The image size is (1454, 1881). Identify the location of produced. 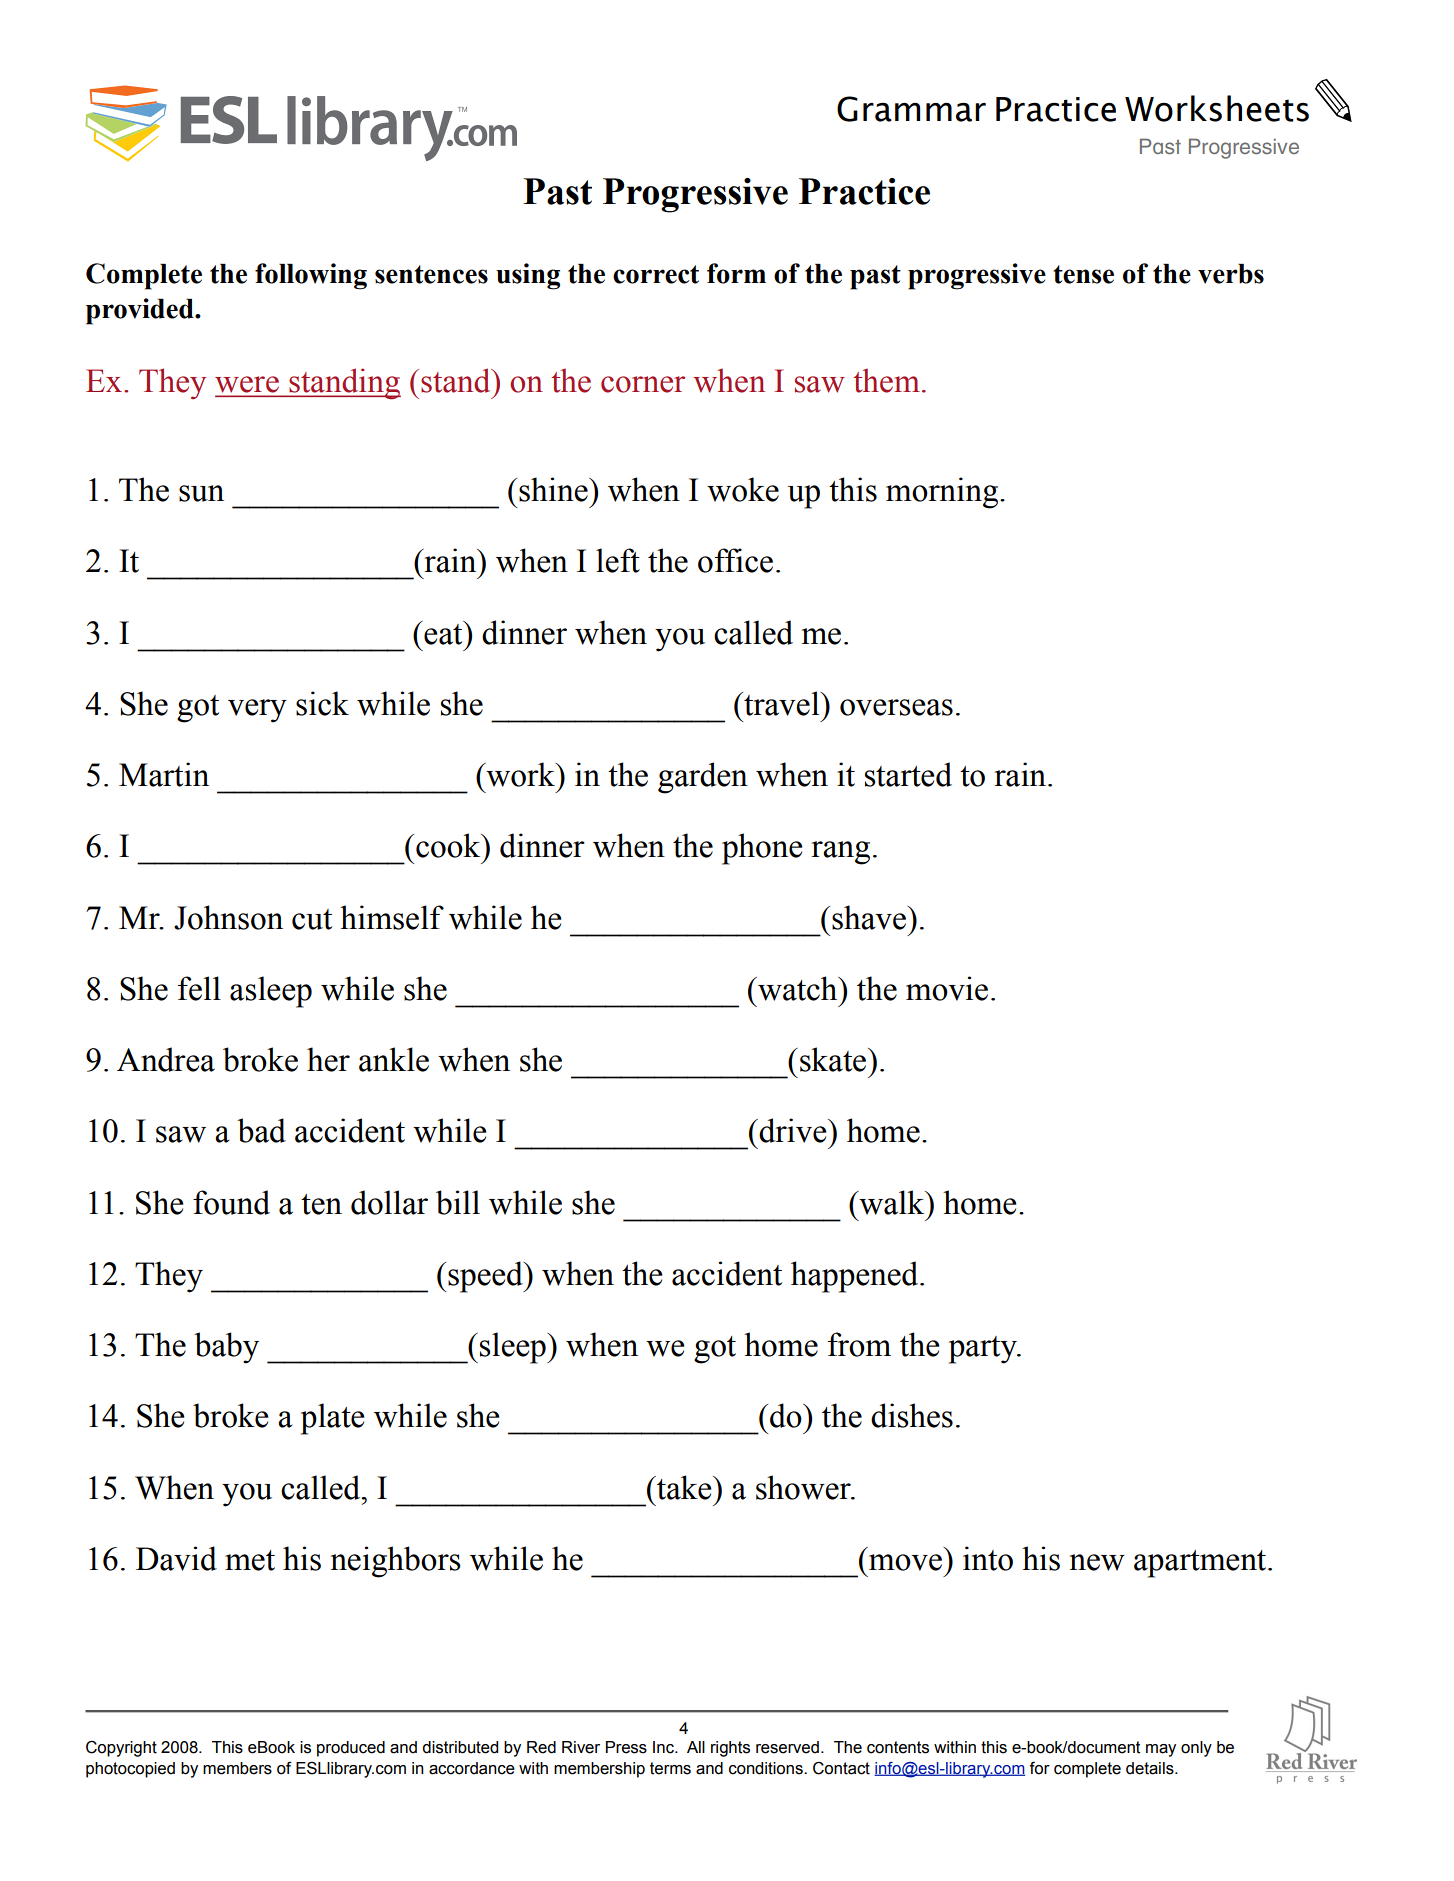
(351, 1749).
